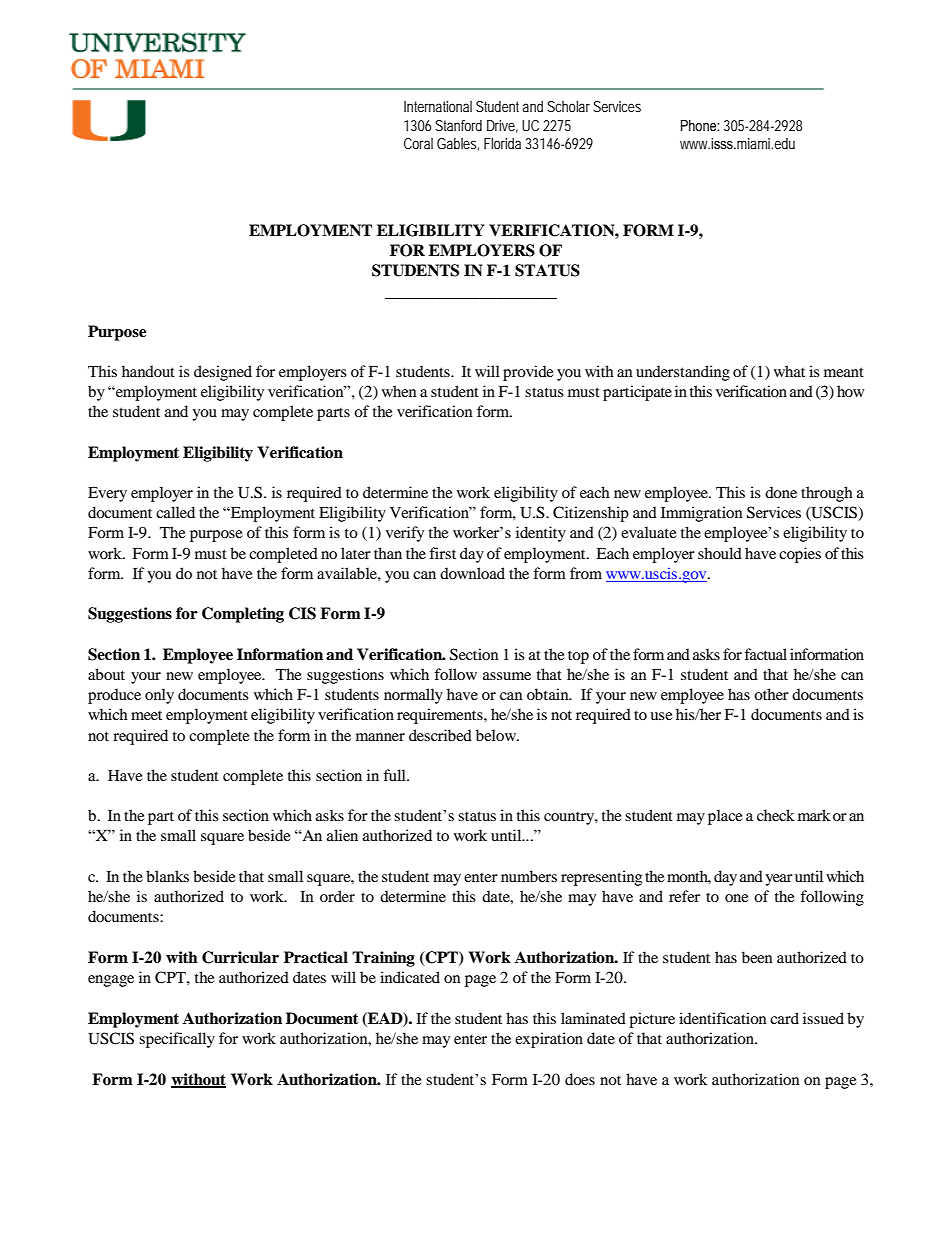 The image size is (952, 1233). I want to click on specifically, so click(177, 1040).
